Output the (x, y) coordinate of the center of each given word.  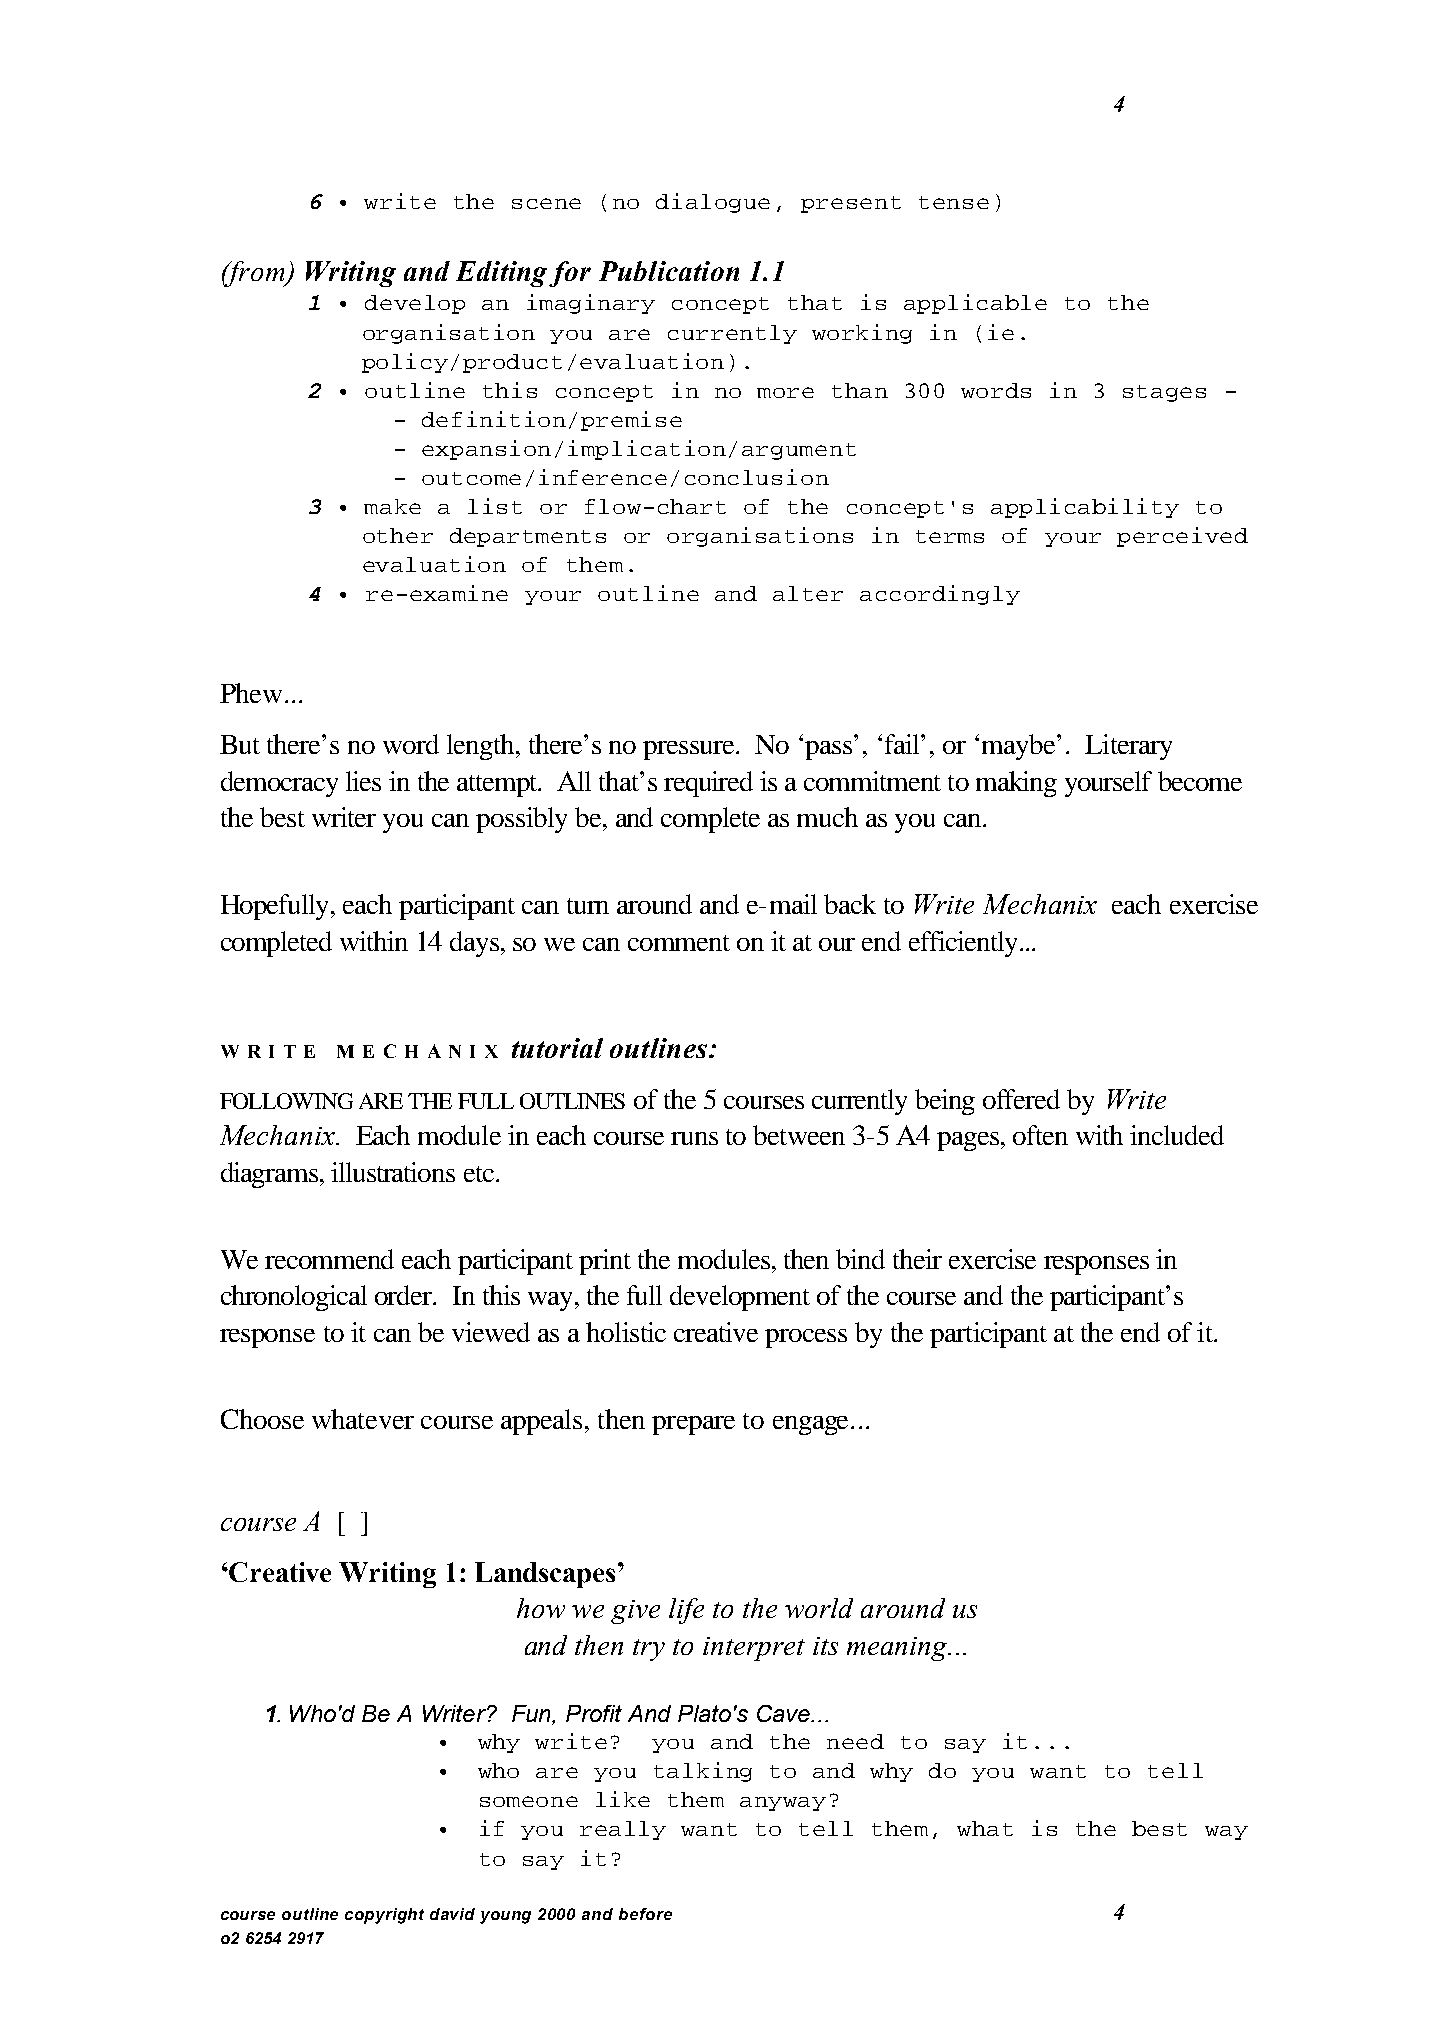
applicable (975, 304)
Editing (503, 274)
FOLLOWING (286, 1101)
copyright (384, 1916)
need (855, 1741)
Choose (262, 1419)
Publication (669, 271)
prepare (693, 1425)
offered (1021, 1099)
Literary (1128, 747)
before (645, 1914)
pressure (690, 750)
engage (810, 1425)
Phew (251, 693)
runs (694, 1138)
